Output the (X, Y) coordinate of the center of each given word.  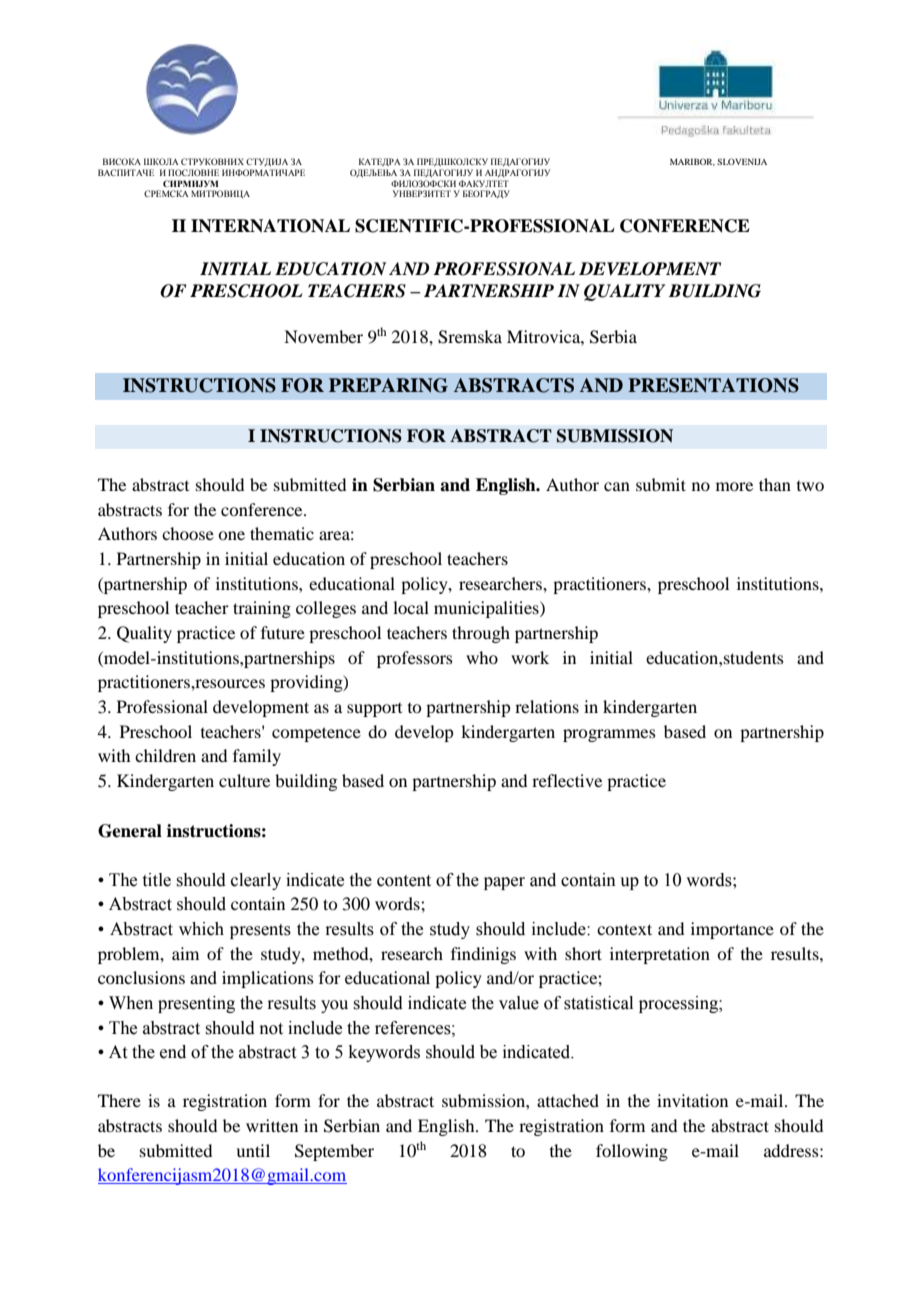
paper (504, 883)
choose (188, 533)
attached (568, 1100)
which (201, 929)
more (734, 486)
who (482, 657)
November (323, 336)
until (253, 1150)
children (165, 755)
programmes (609, 735)
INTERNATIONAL (270, 226)
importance (732, 930)
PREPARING (388, 385)
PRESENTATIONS (713, 385)
